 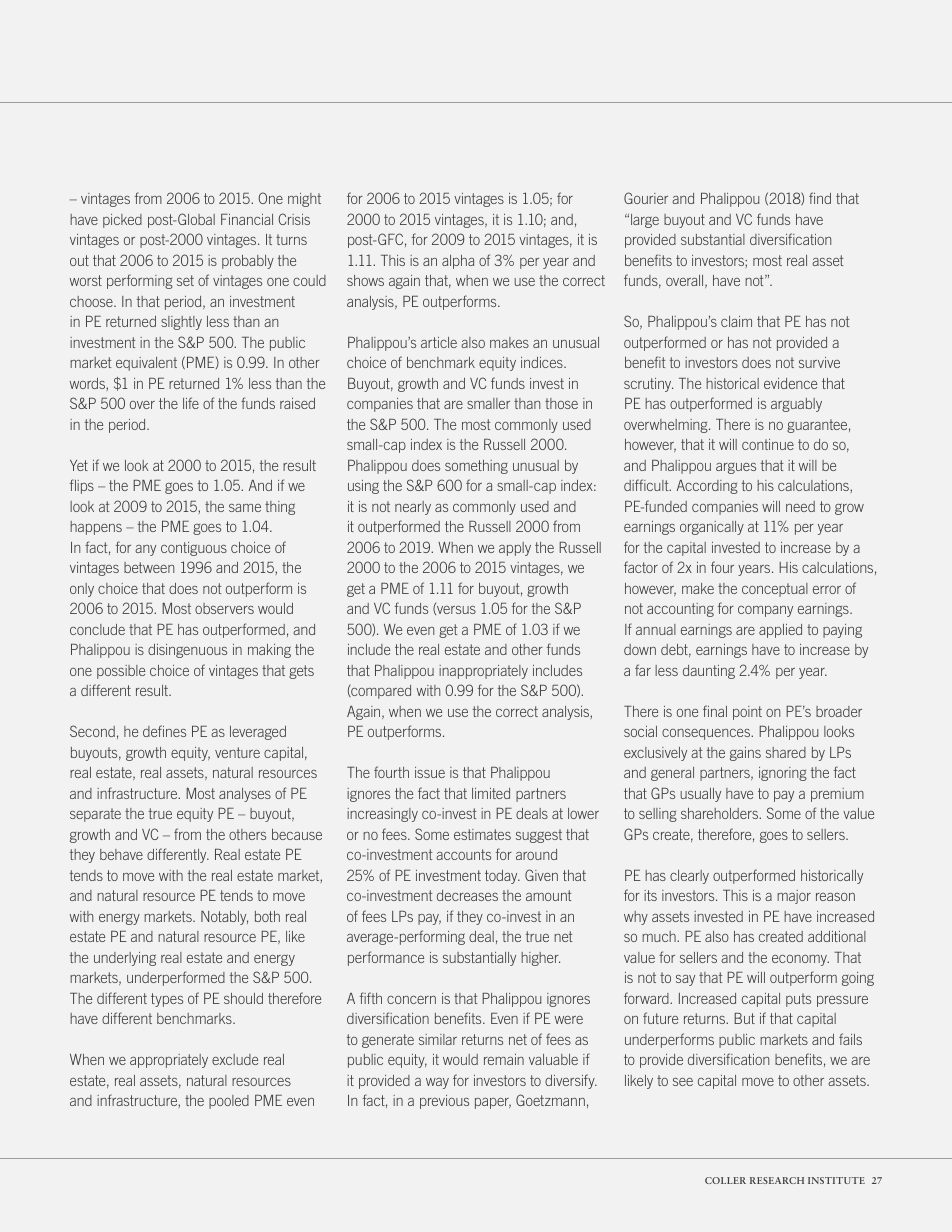 I want to click on pooled, so click(x=229, y=1102).
